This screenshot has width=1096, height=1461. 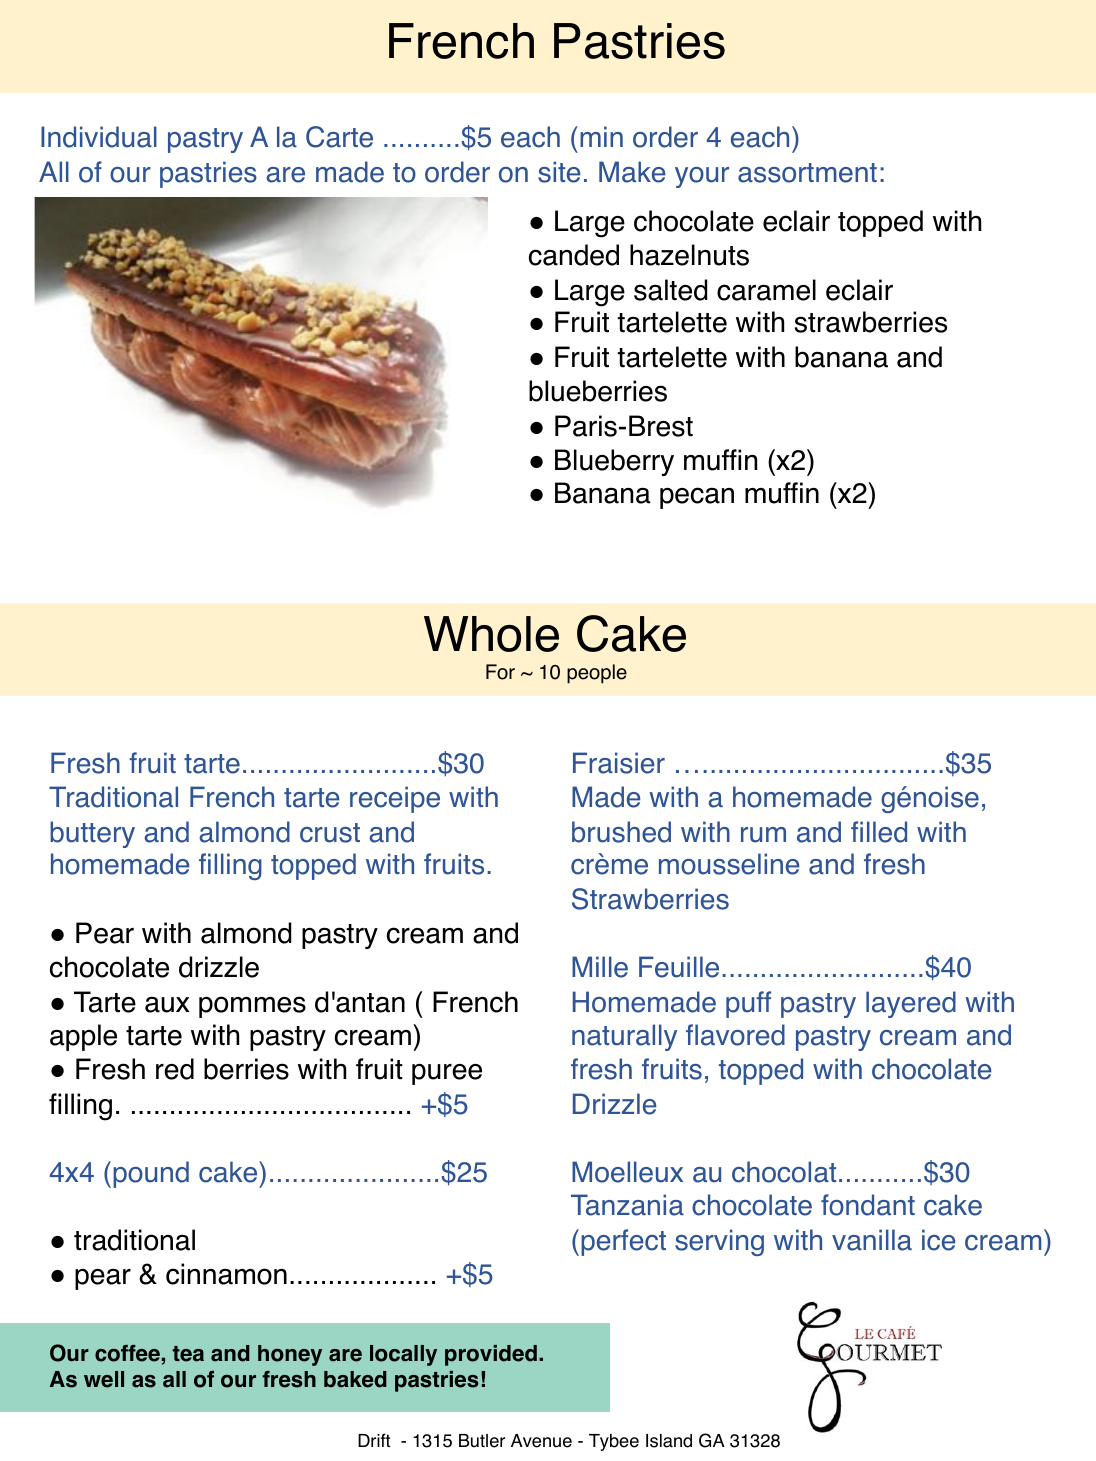 What do you see at coordinates (92, 834) in the screenshot?
I see `buttery` at bounding box center [92, 834].
